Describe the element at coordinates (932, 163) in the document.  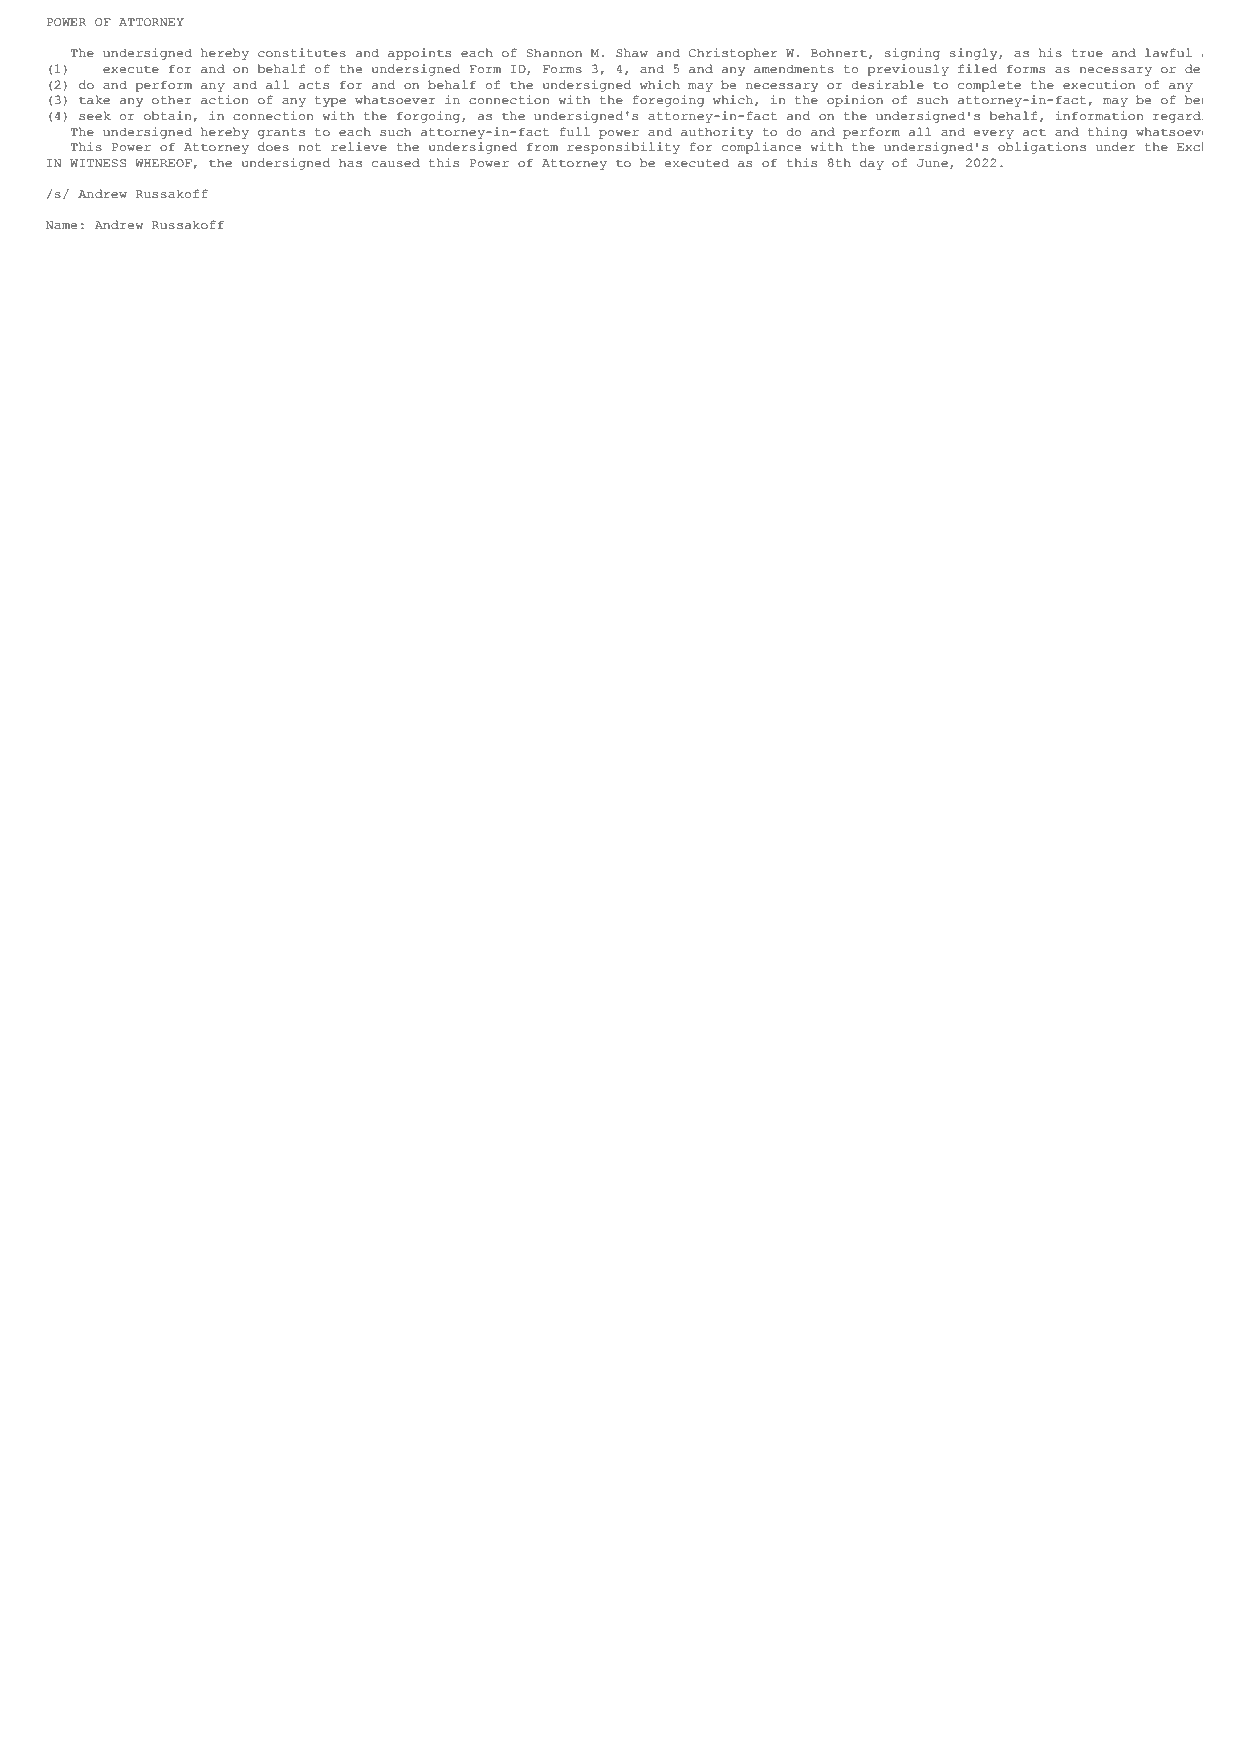
I see `June` at that location.
